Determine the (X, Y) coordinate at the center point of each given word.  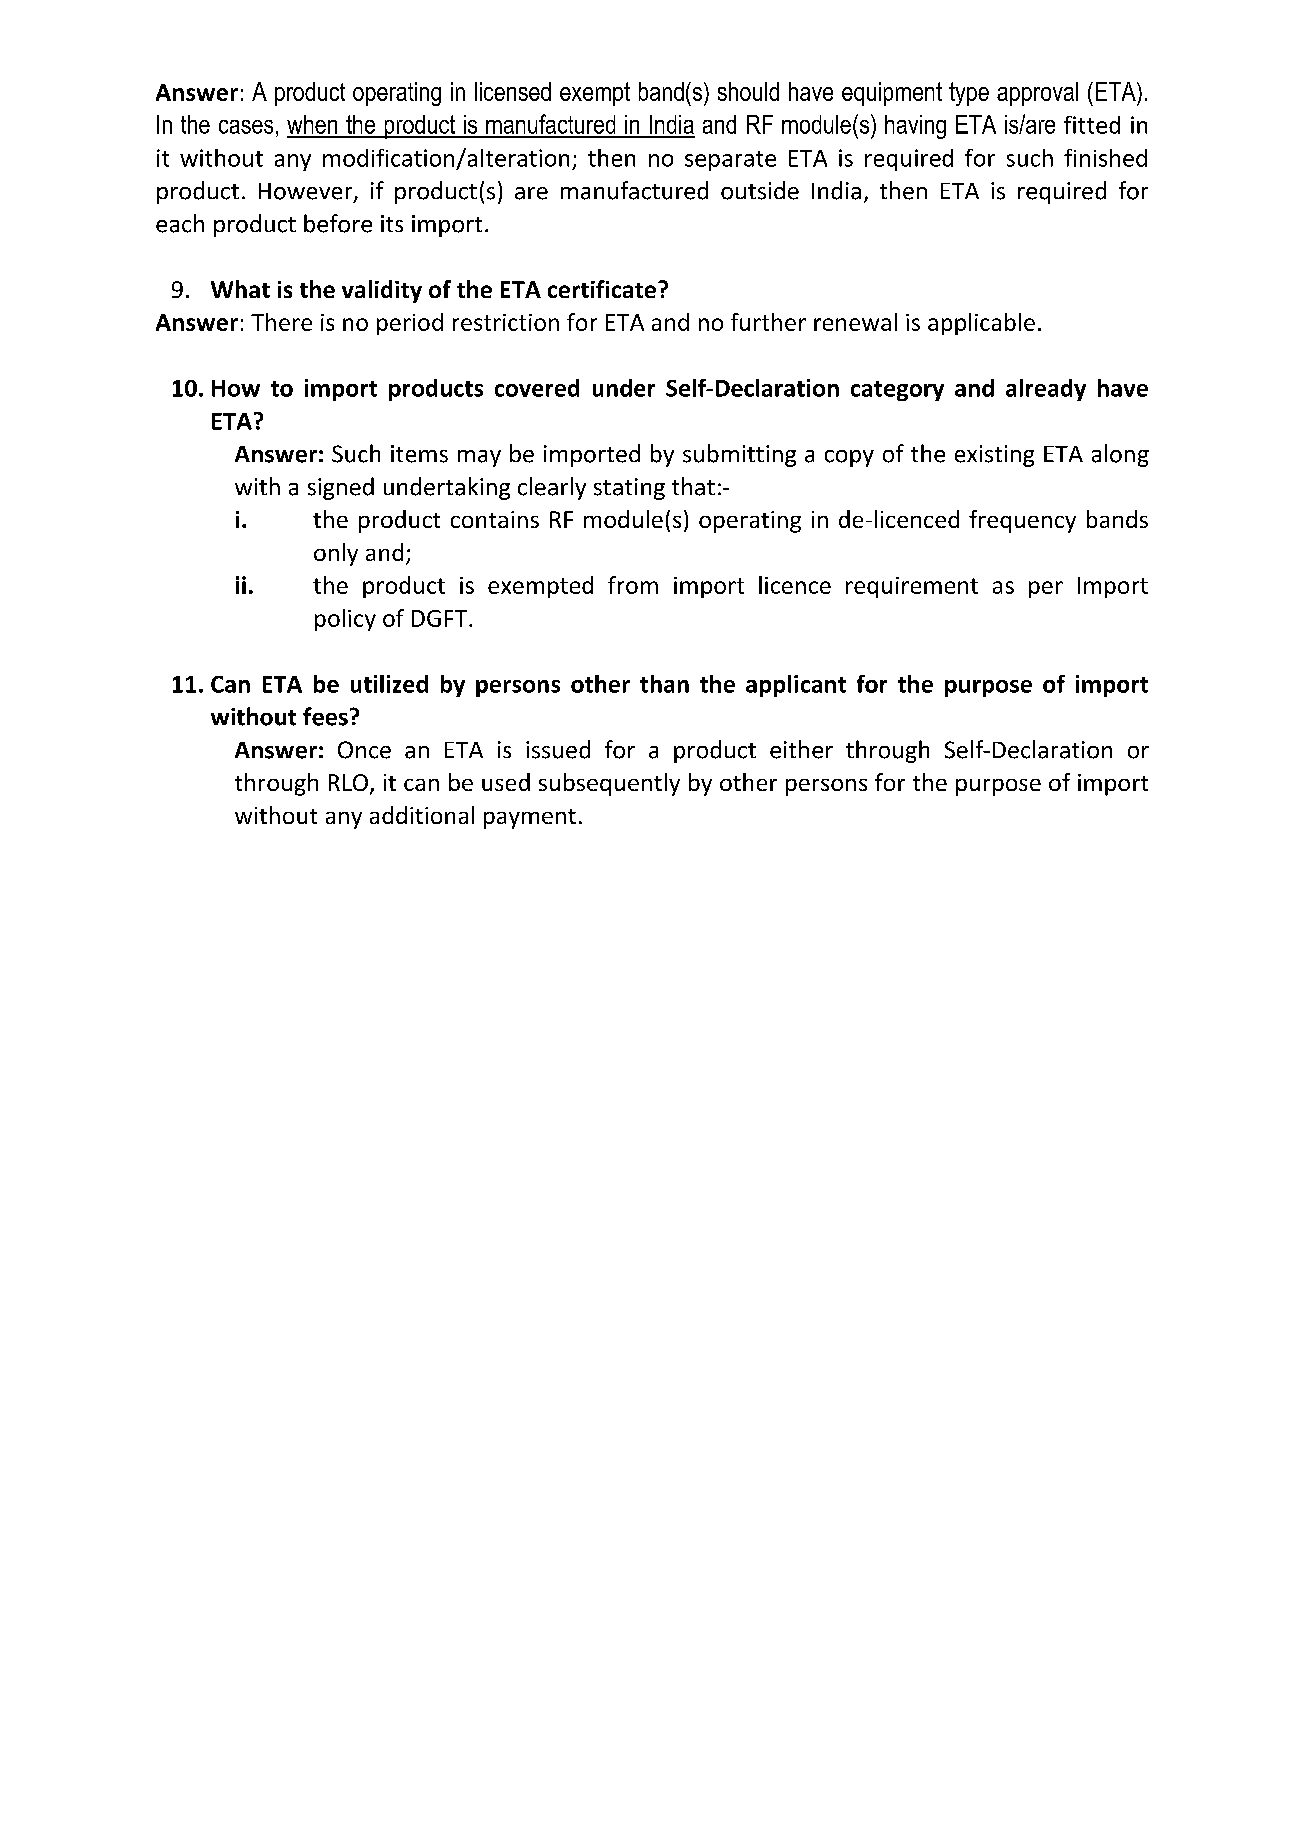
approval (1037, 94)
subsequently (609, 784)
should (748, 91)
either (801, 749)
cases (246, 127)
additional (422, 815)
